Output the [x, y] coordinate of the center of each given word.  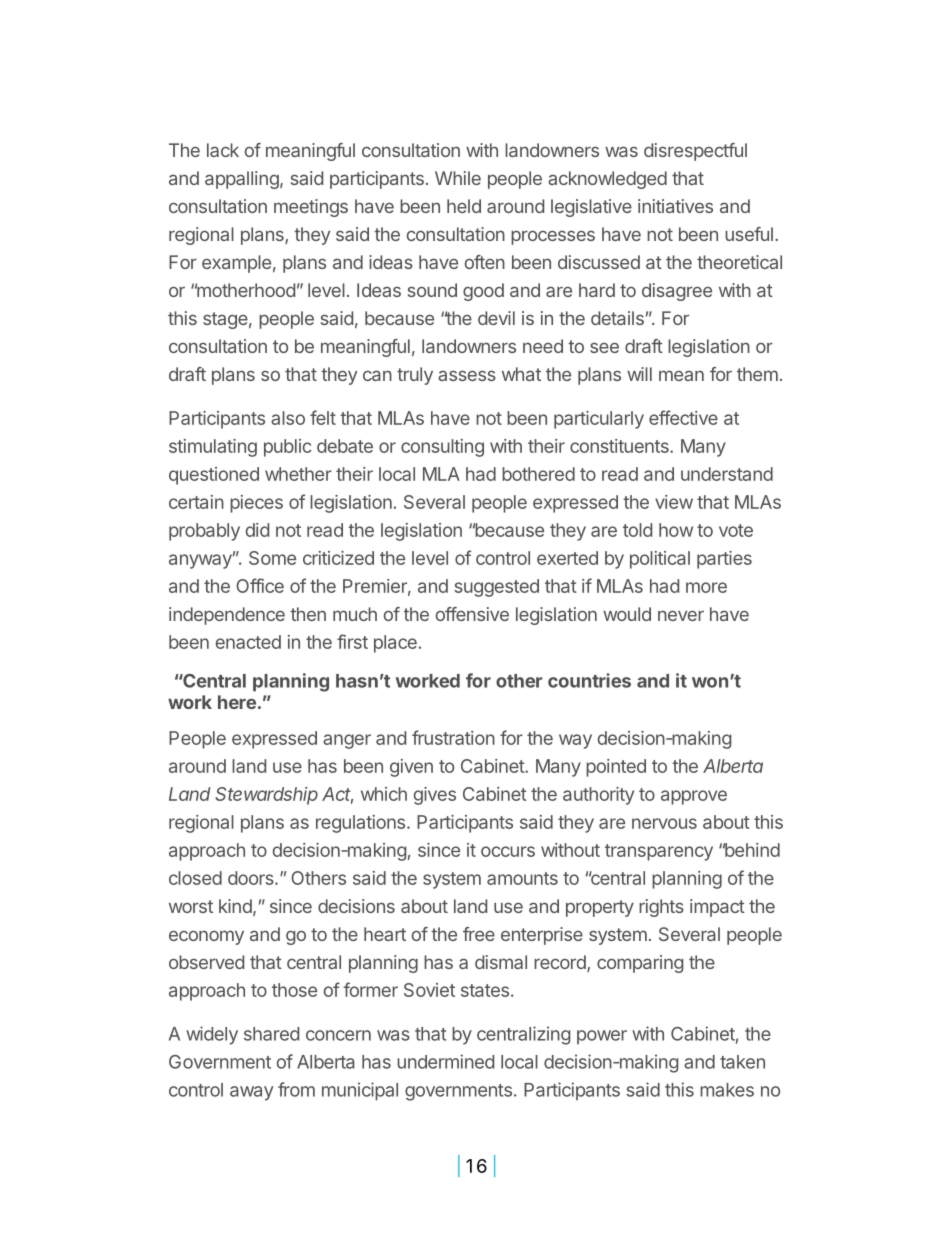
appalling [242, 180]
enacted [248, 642]
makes [727, 1090]
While [458, 178]
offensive [472, 614]
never [681, 615]
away [251, 1093]
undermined [445, 1061]
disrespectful [695, 152]
